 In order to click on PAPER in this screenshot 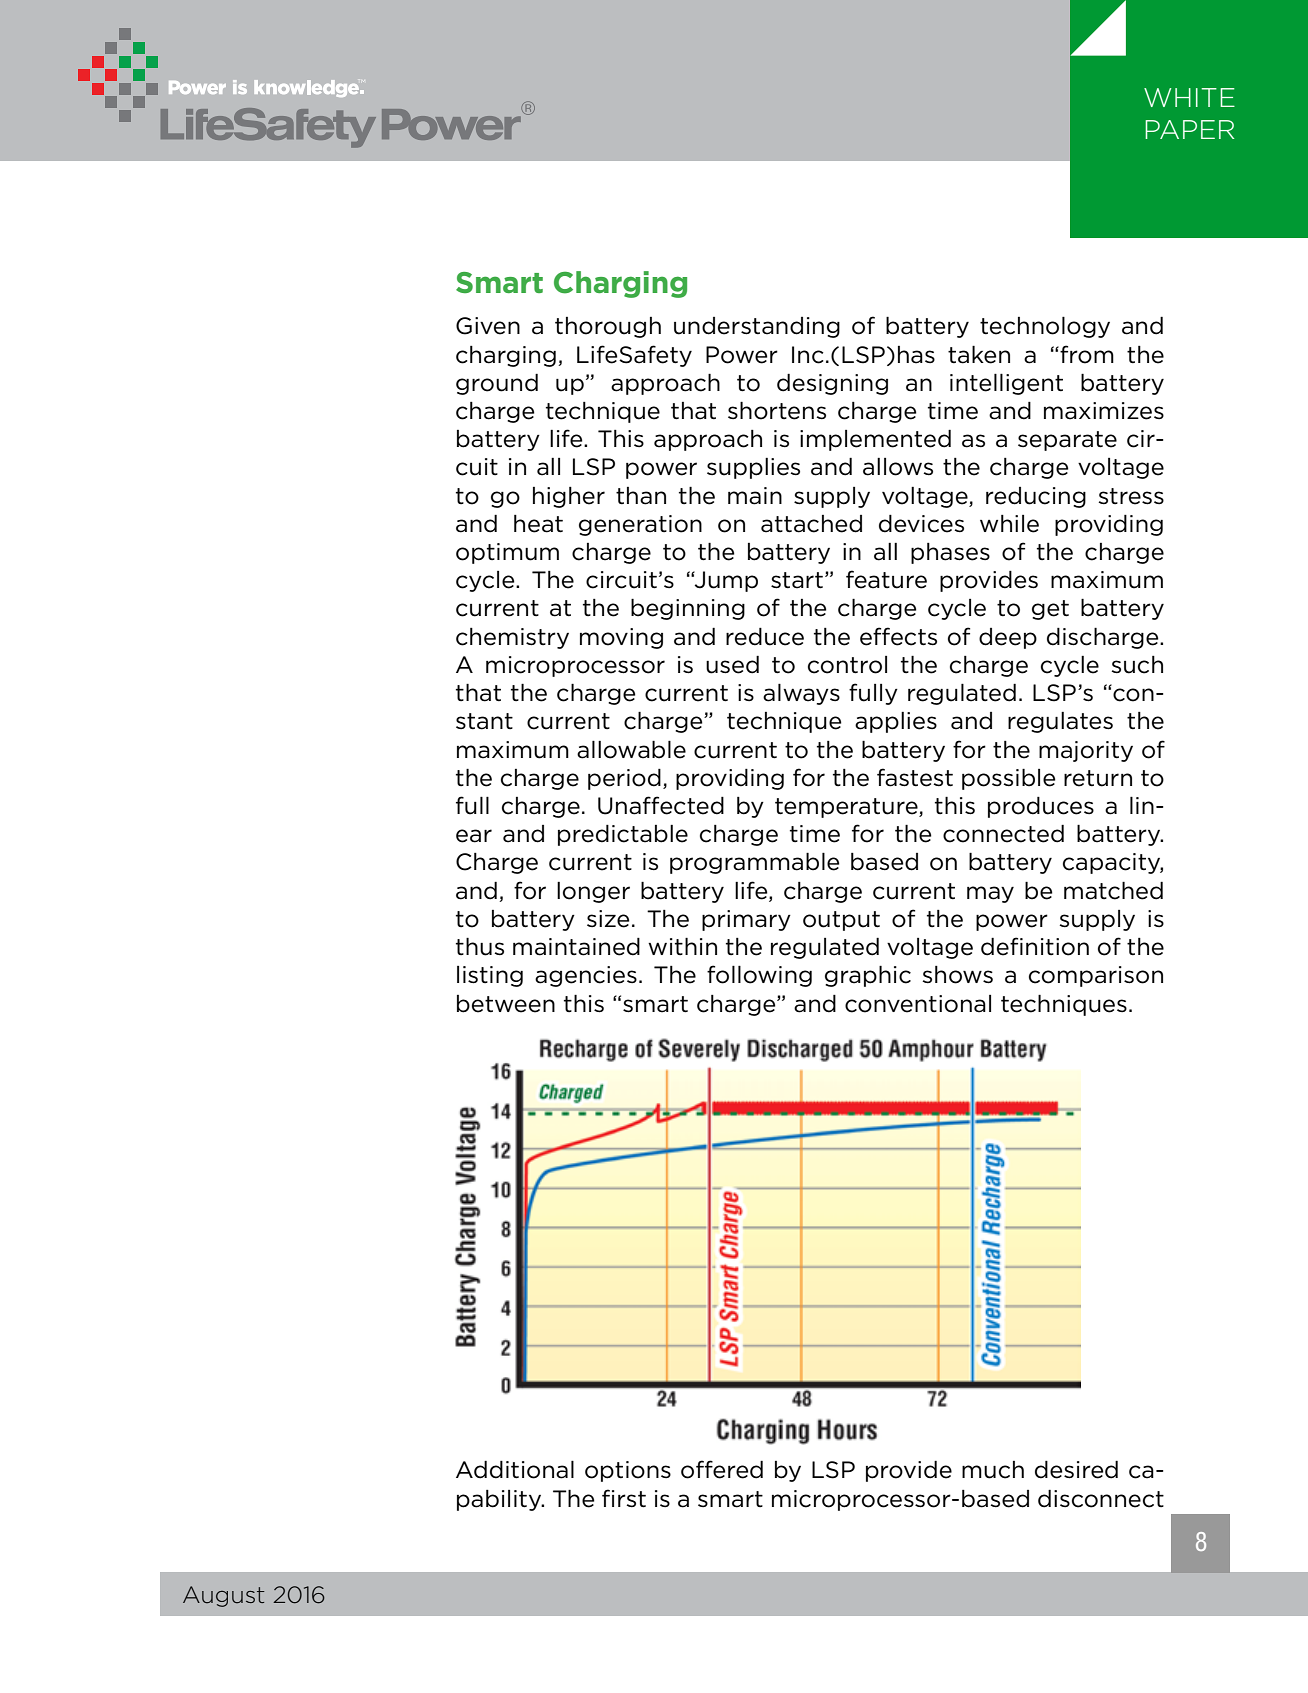, I will do `click(1189, 129)`.
